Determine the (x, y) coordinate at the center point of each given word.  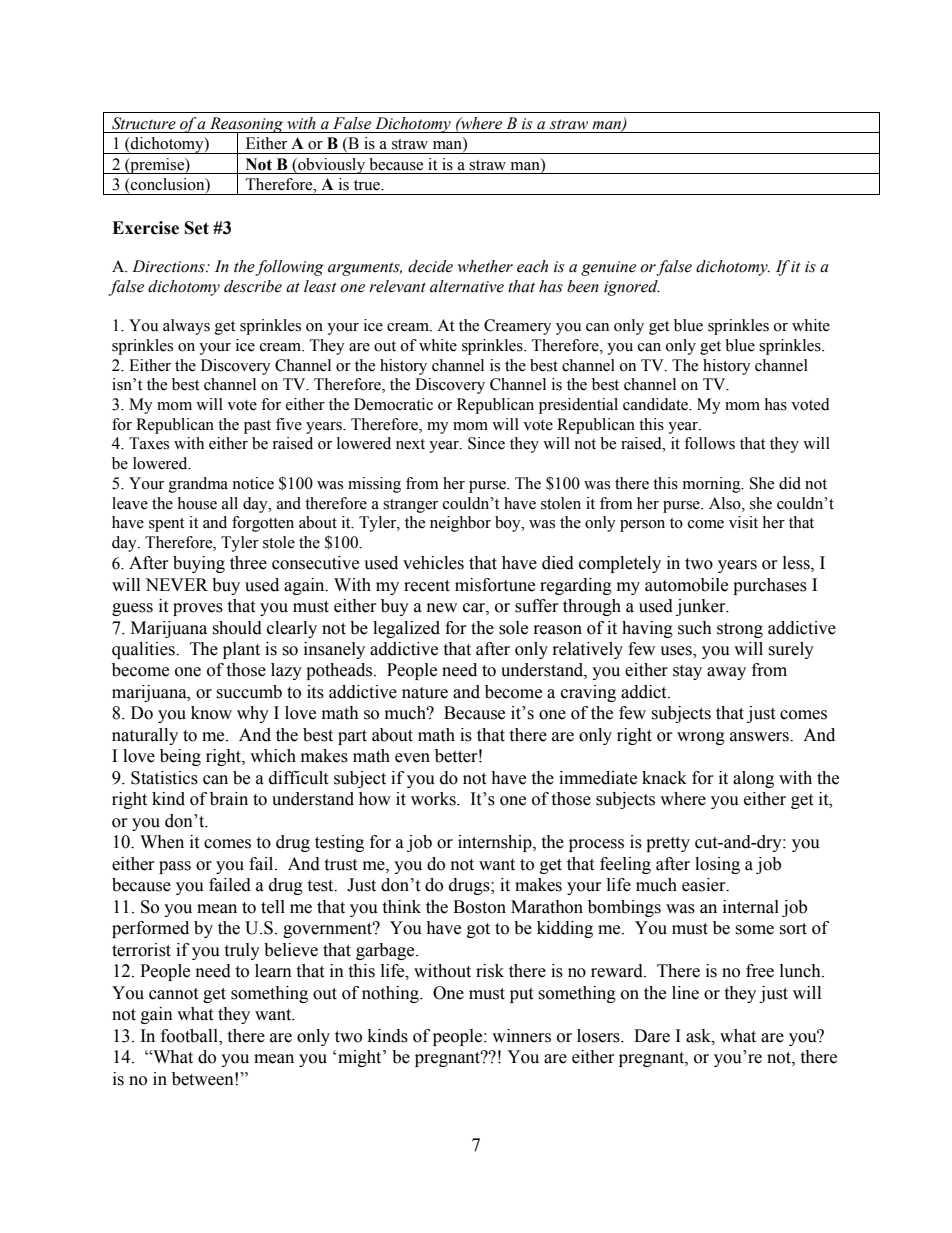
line (685, 993)
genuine (608, 268)
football (190, 1036)
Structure (144, 123)
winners (521, 1036)
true (368, 185)
